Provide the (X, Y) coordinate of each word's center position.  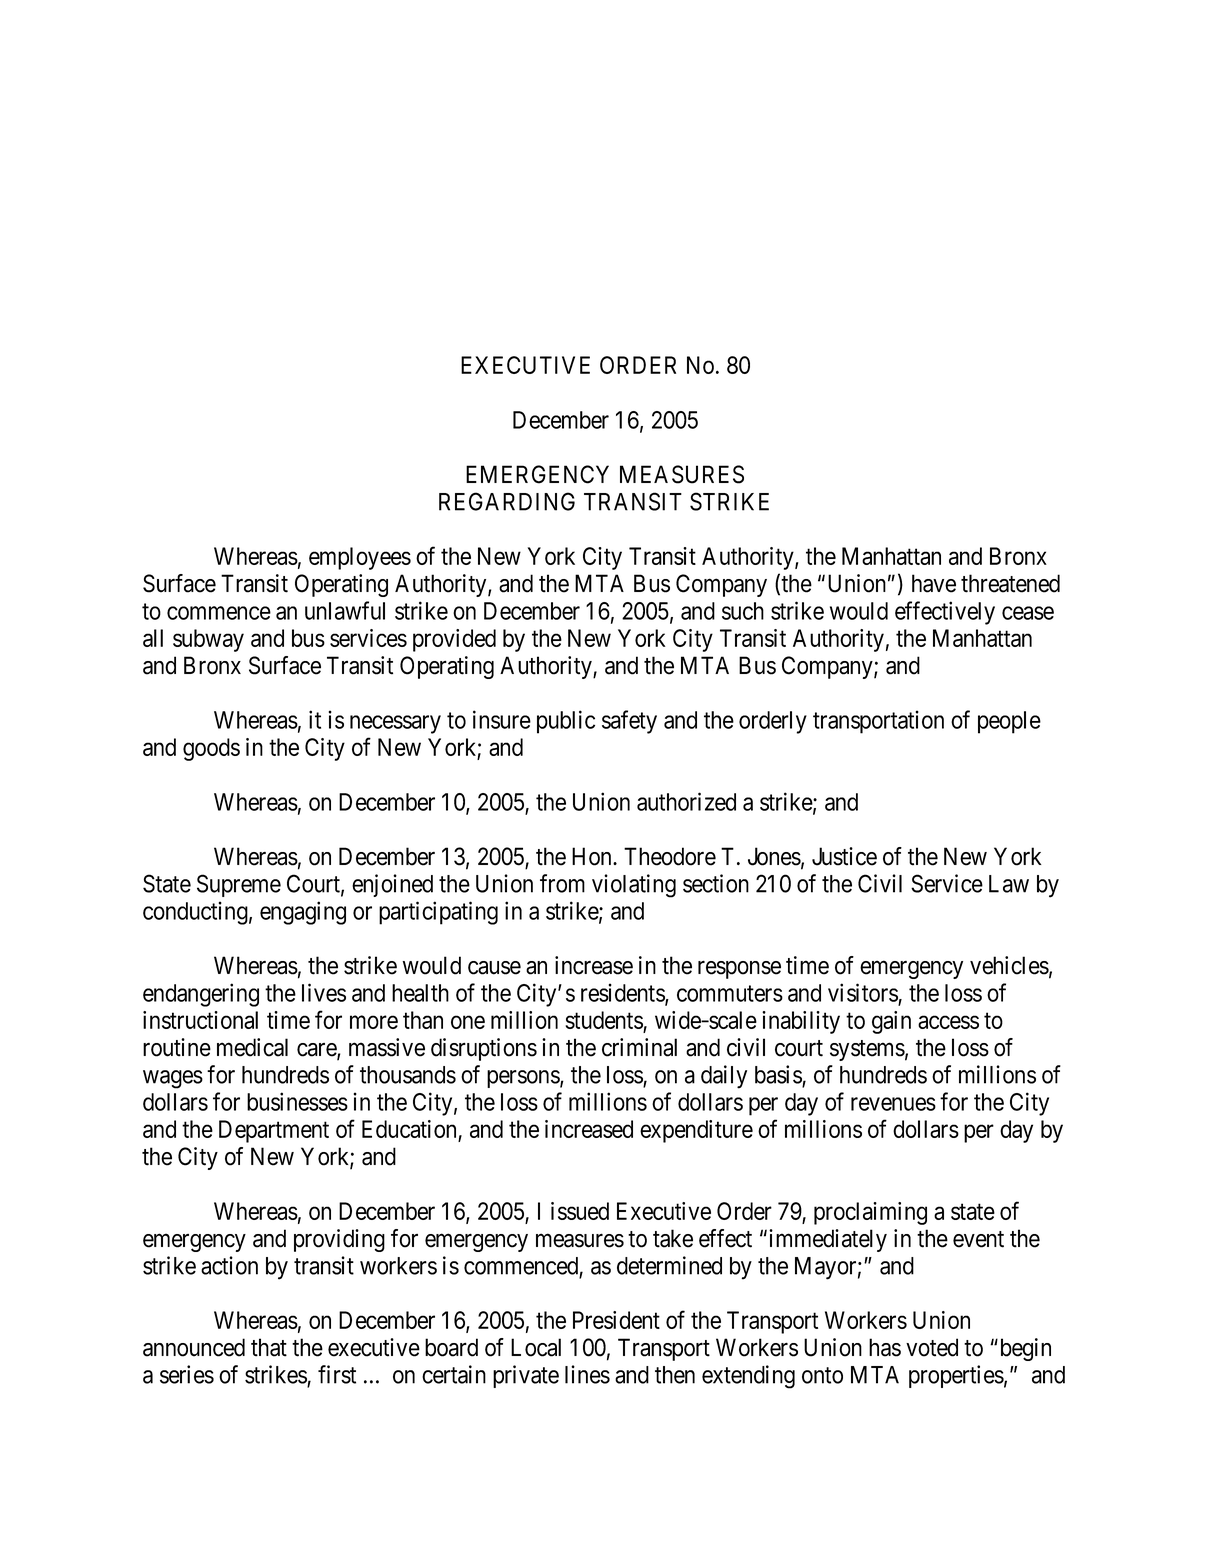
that (269, 1347)
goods (211, 749)
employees (360, 558)
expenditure (696, 1131)
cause (494, 968)
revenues (893, 1104)
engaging (303, 913)
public (566, 722)
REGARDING (507, 501)
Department (274, 1131)
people (1009, 722)
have (934, 583)
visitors (863, 992)
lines (587, 1374)
